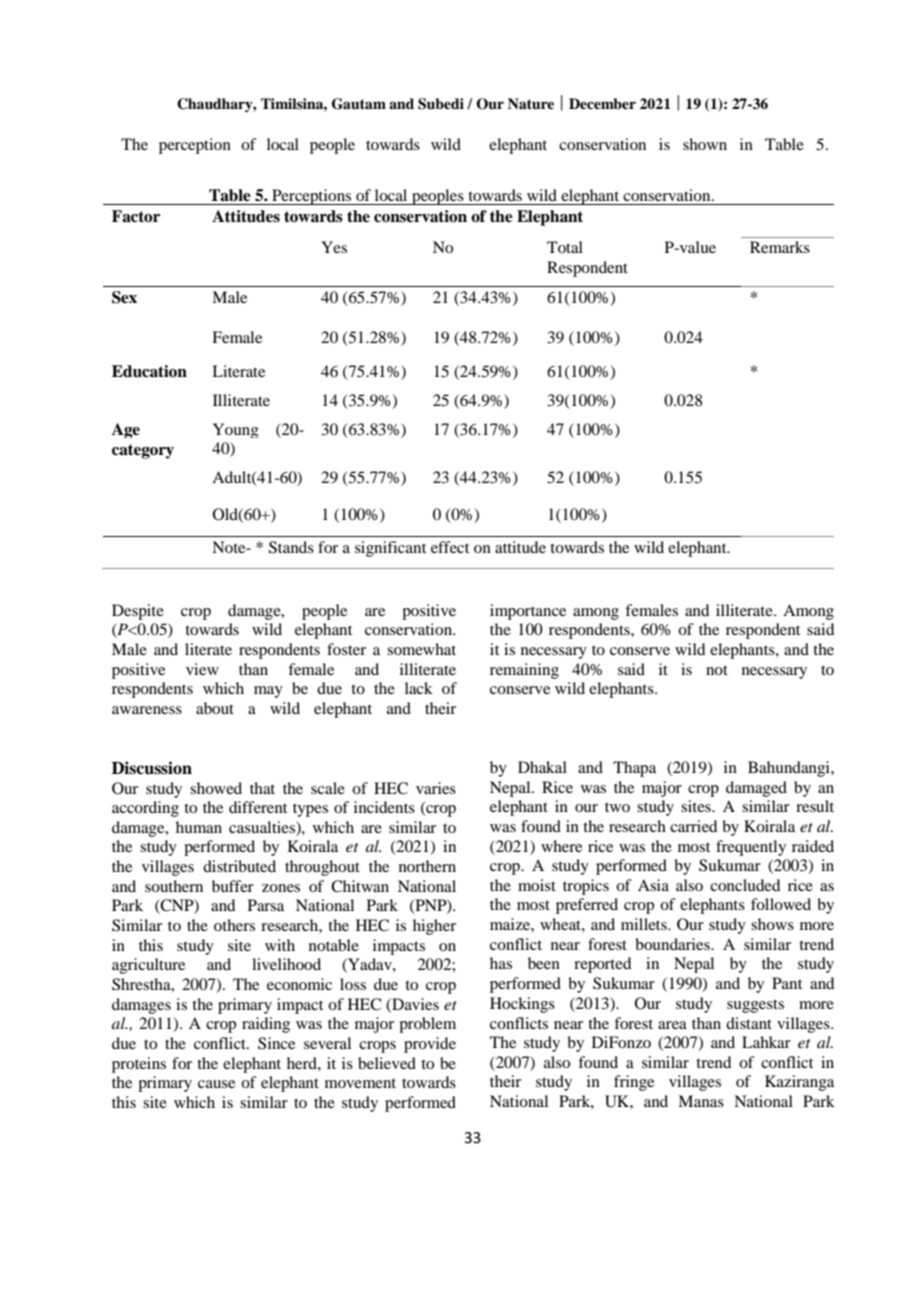 The height and width of the screenshot is (1308, 924). I want to click on Nature, so click(531, 103).
